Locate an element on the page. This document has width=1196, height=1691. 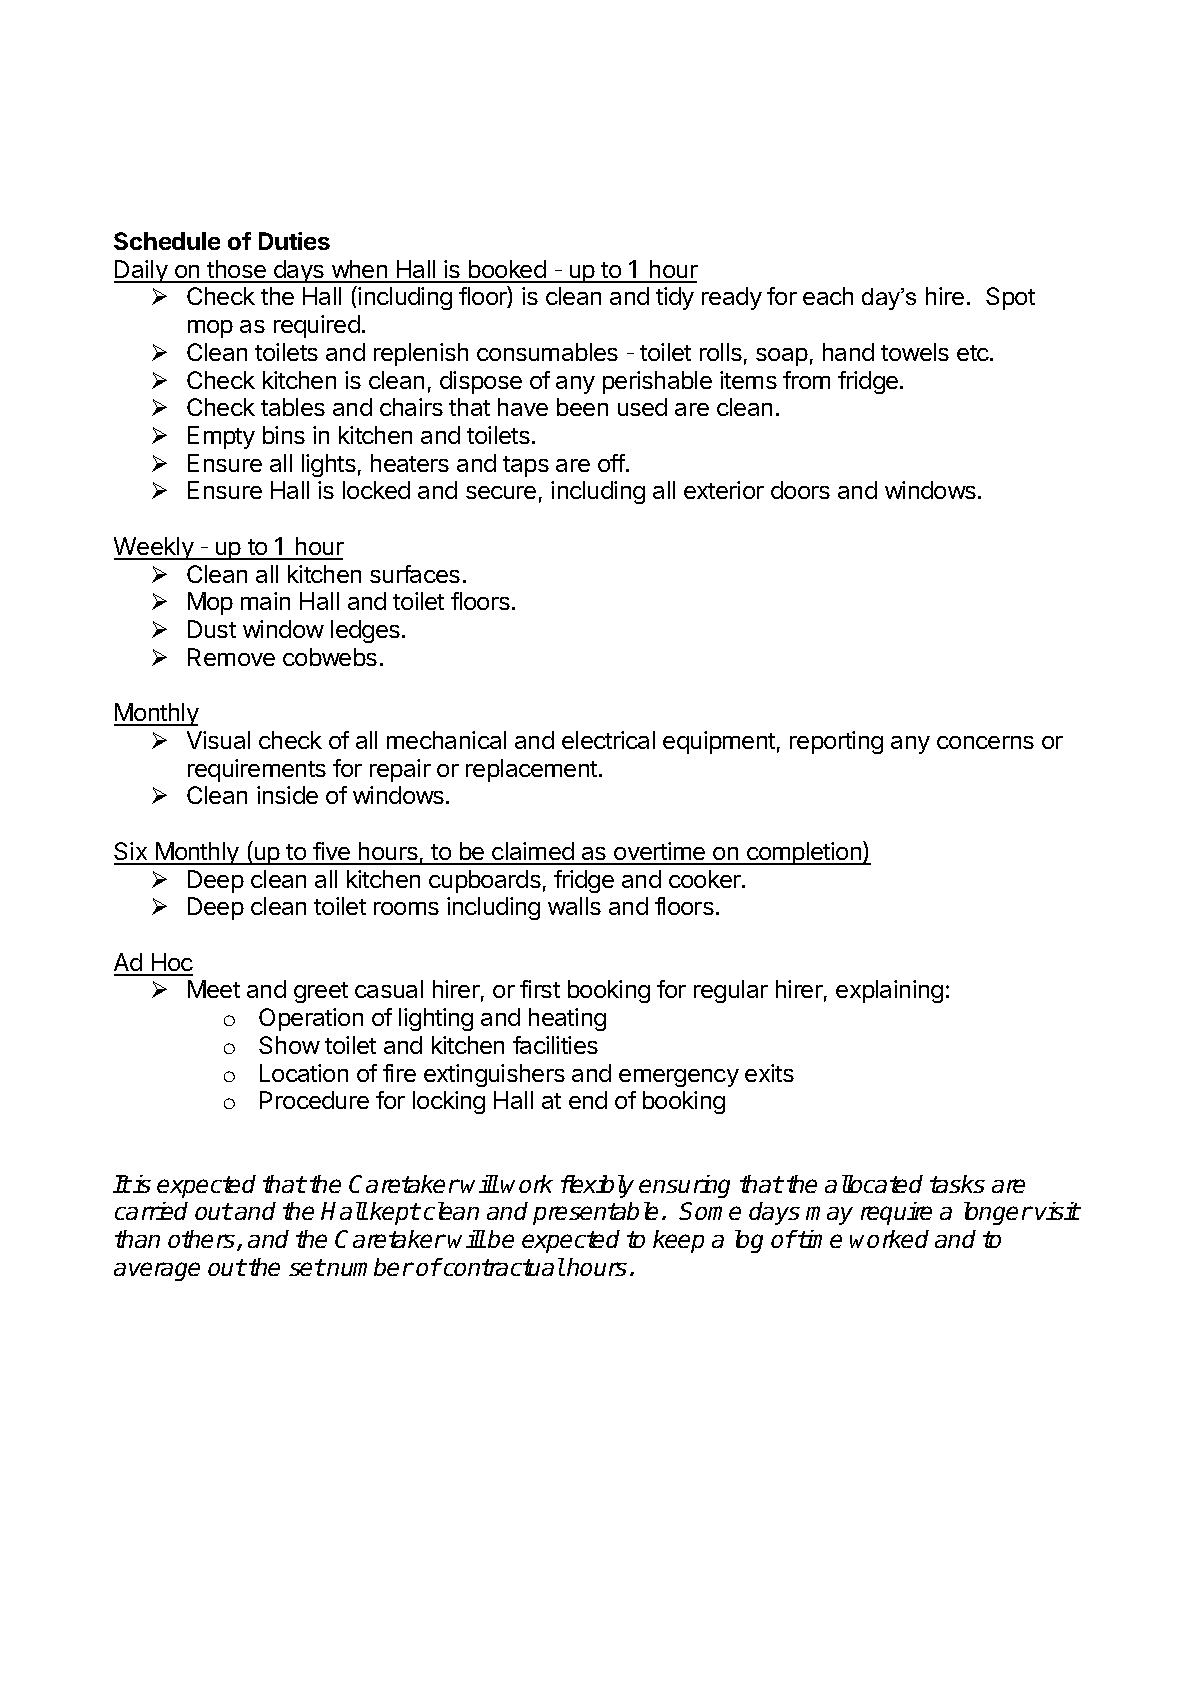
concerns is located at coordinates (985, 742).
